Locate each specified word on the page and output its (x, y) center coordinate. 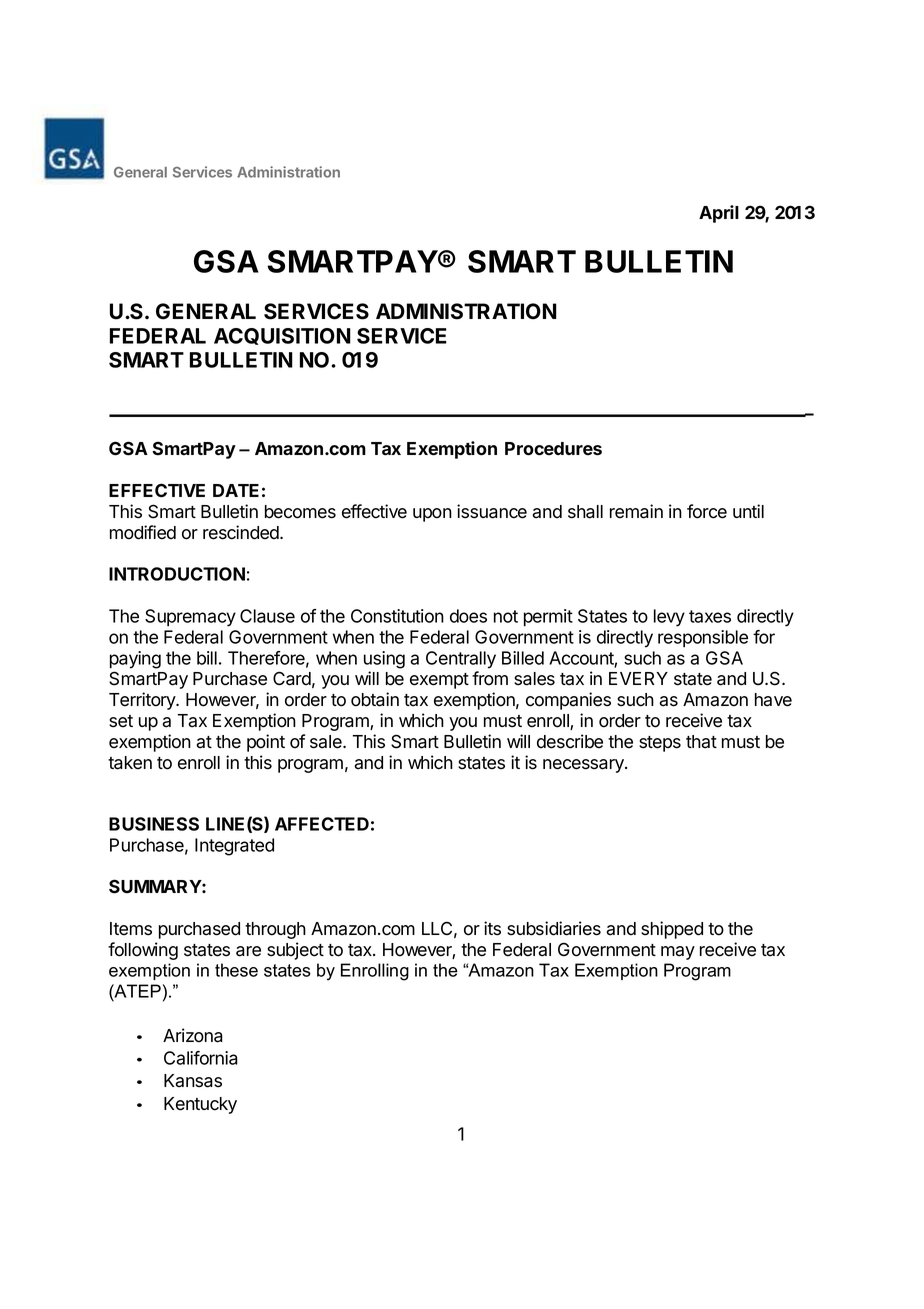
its (492, 928)
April (719, 214)
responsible (703, 638)
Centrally (461, 660)
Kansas (193, 1081)
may (678, 953)
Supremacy (190, 618)
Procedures (553, 449)
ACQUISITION (282, 336)
